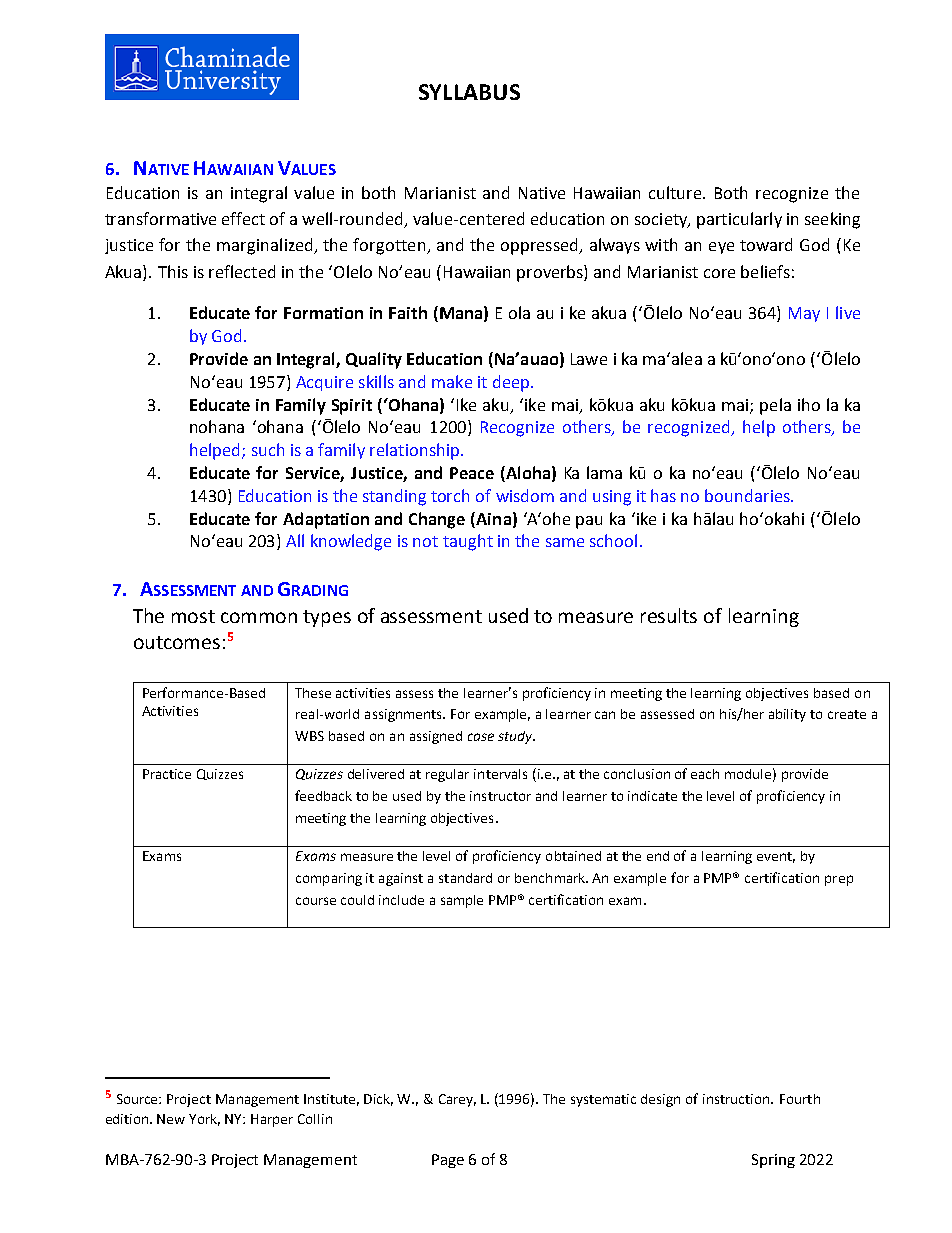 This screenshot has height=1233, width=952. What do you see at coordinates (748, 495) in the screenshot?
I see `boundaries` at bounding box center [748, 495].
